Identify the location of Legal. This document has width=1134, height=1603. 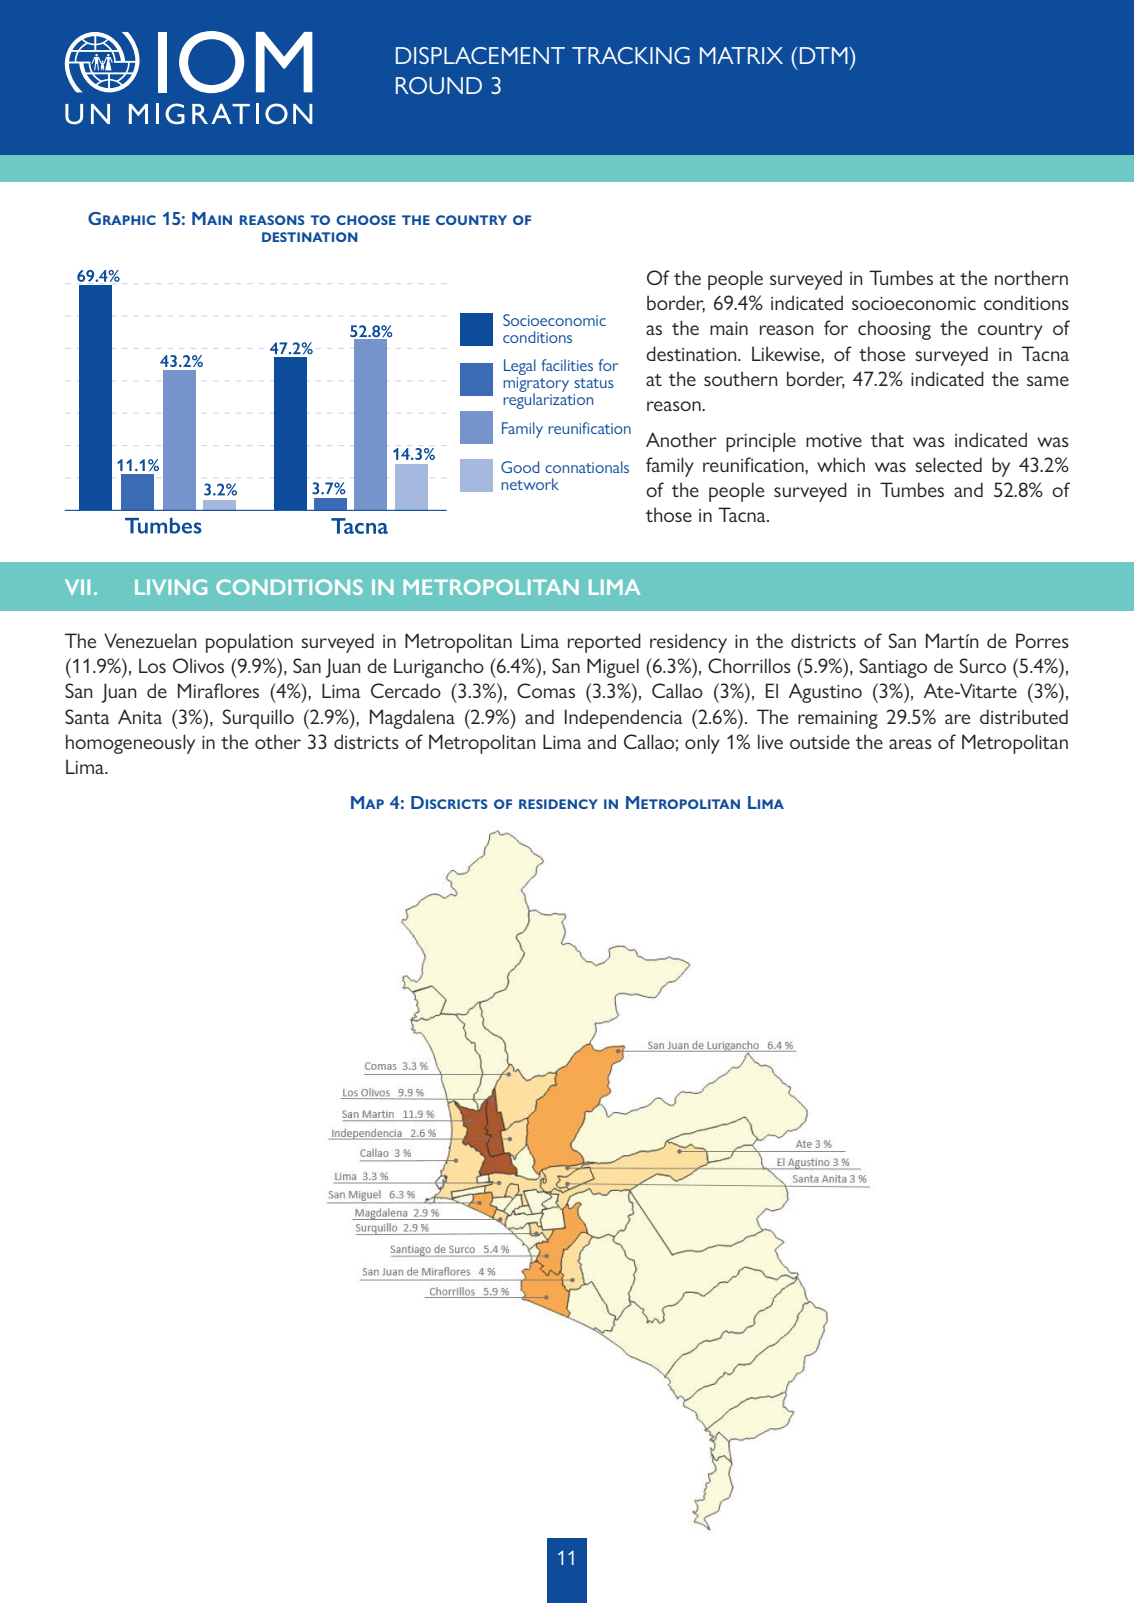
(520, 367).
